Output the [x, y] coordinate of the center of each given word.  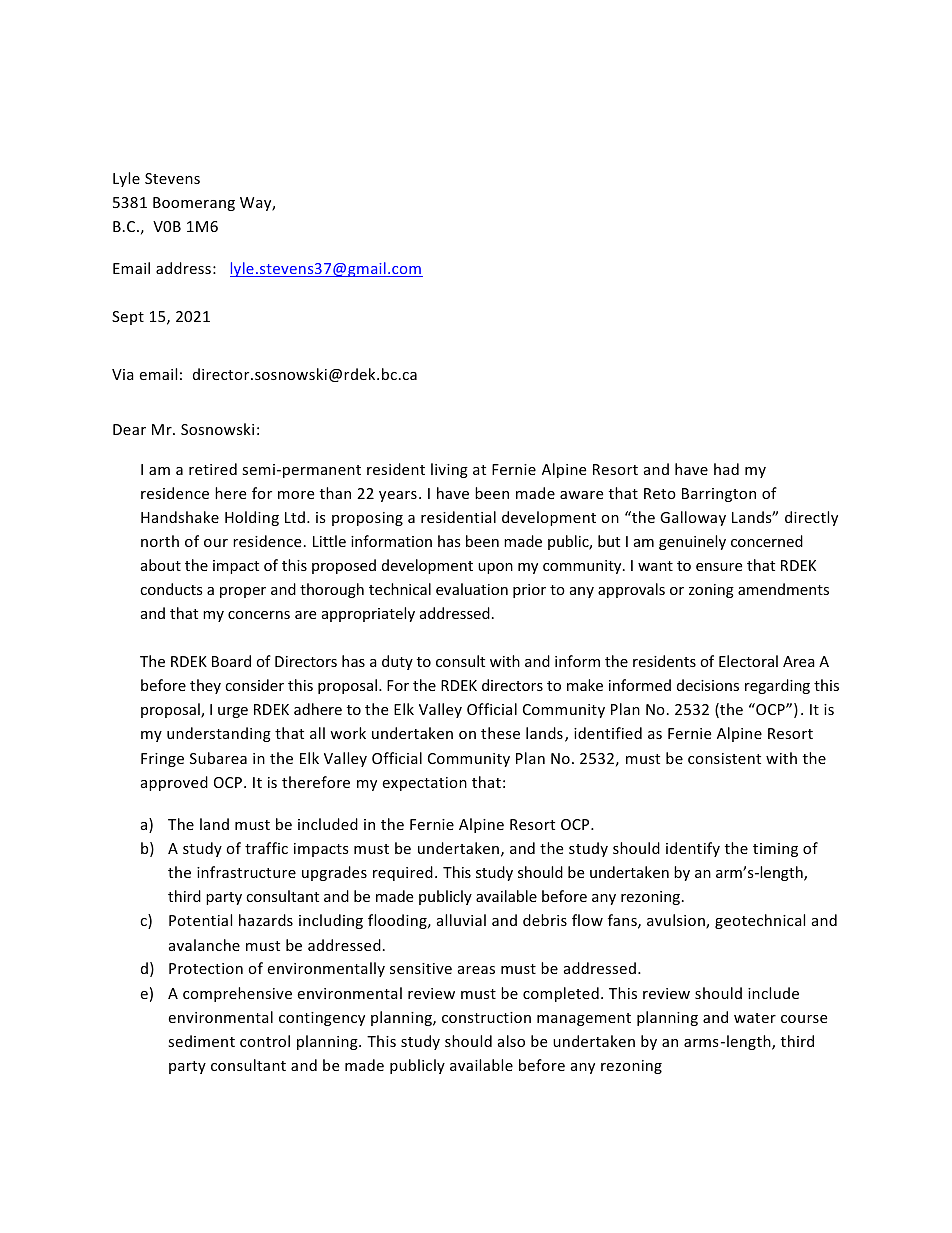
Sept [128, 318]
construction [486, 1017]
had [726, 469]
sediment [201, 1041]
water [755, 1018]
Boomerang [194, 204]
